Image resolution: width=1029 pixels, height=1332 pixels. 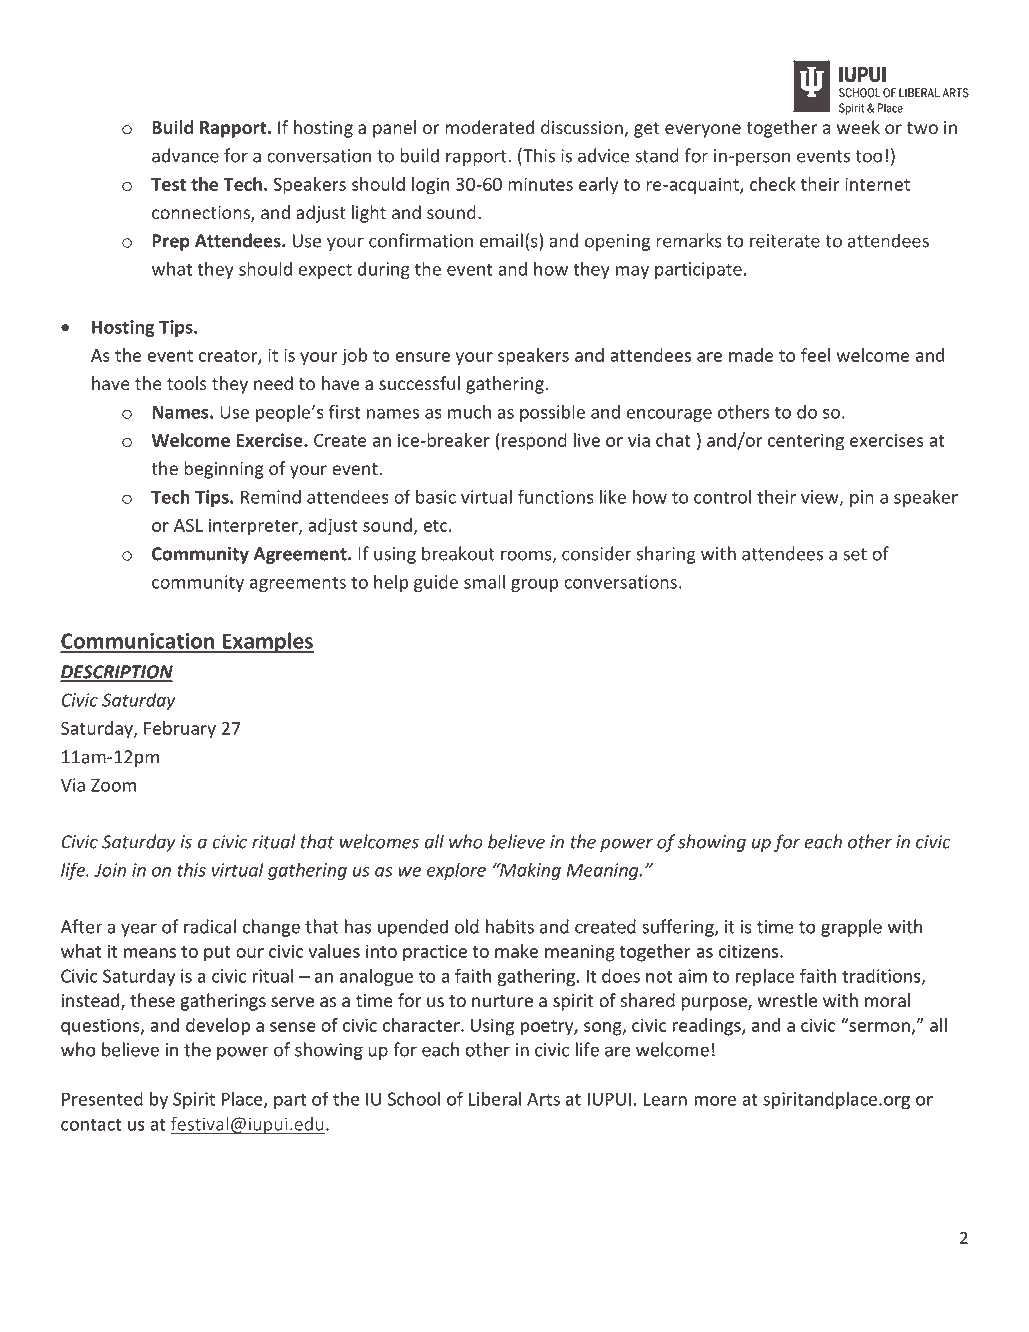 What do you see at coordinates (489, 127) in the screenshot?
I see `moderated` at bounding box center [489, 127].
